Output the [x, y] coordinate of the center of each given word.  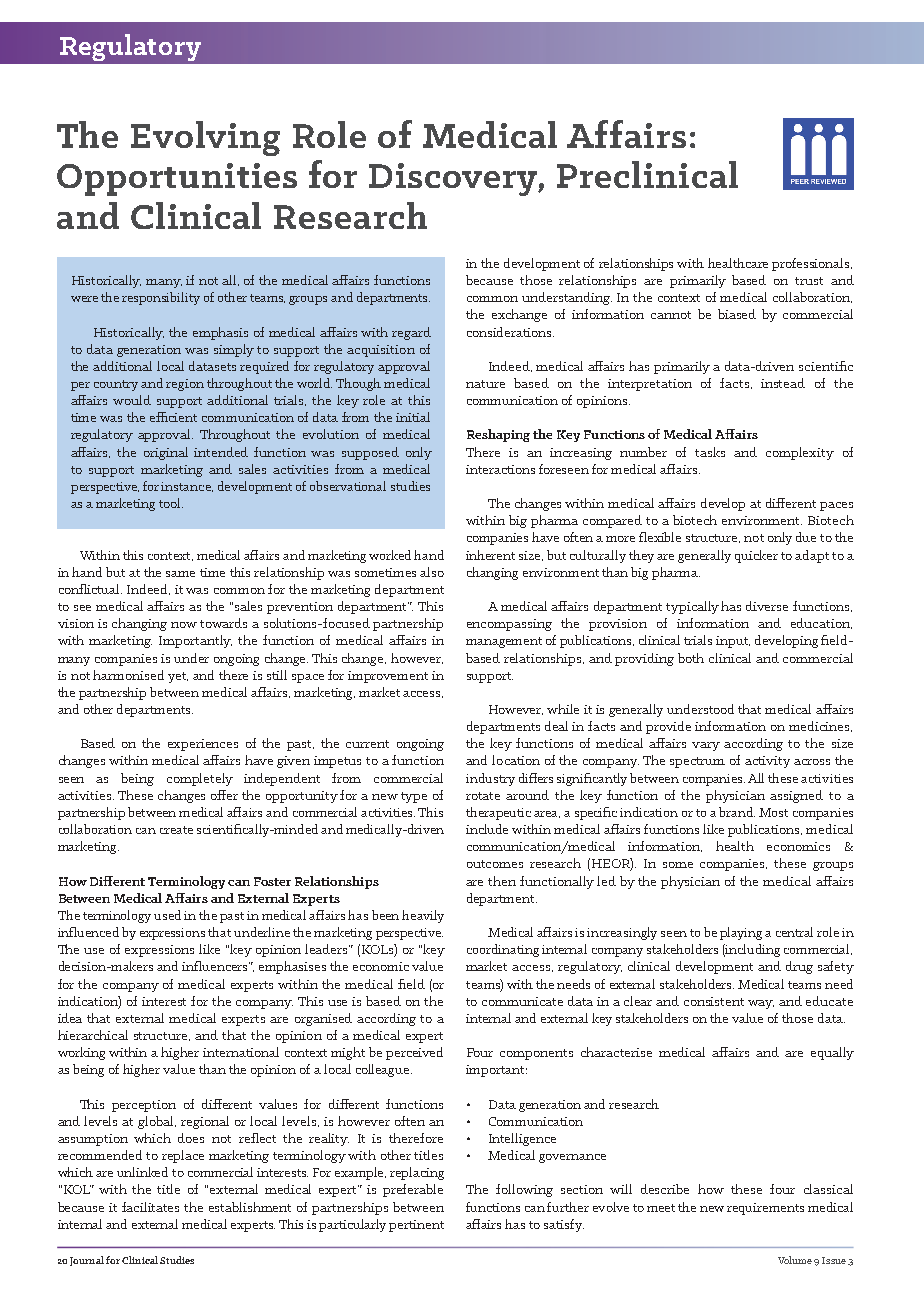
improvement [388, 677]
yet [178, 677]
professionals [812, 264]
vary [706, 746]
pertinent [416, 1226]
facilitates [150, 1207]
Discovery [454, 179]
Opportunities [177, 179]
